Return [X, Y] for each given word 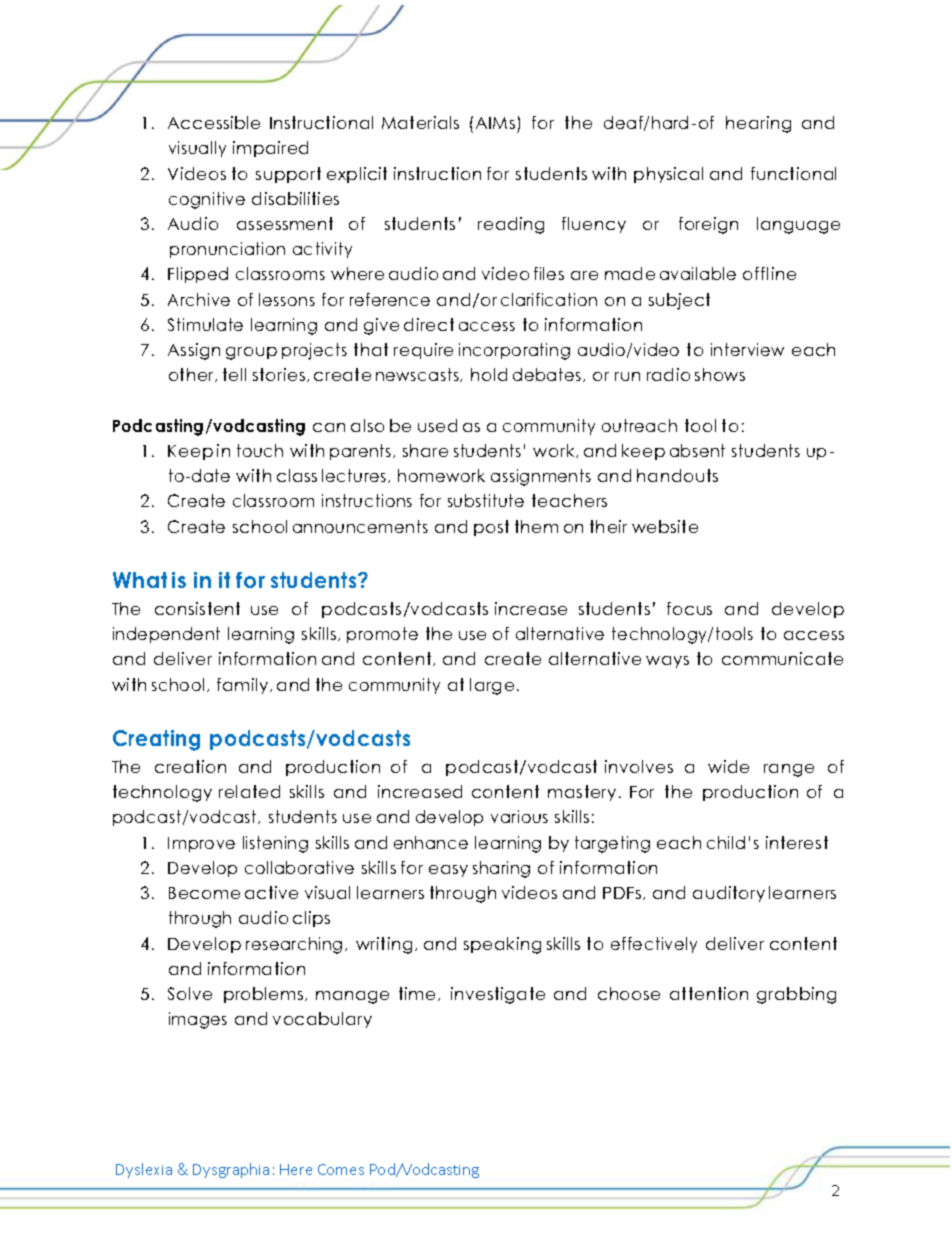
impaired [270, 149]
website [665, 526]
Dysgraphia [231, 1170]
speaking [502, 945]
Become [204, 893]
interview [747, 349]
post [491, 528]
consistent [197, 608]
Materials [420, 122]
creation [190, 766]
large [492, 686]
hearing [758, 124]
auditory [729, 894]
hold [489, 374]
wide [728, 766]
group [251, 353]
